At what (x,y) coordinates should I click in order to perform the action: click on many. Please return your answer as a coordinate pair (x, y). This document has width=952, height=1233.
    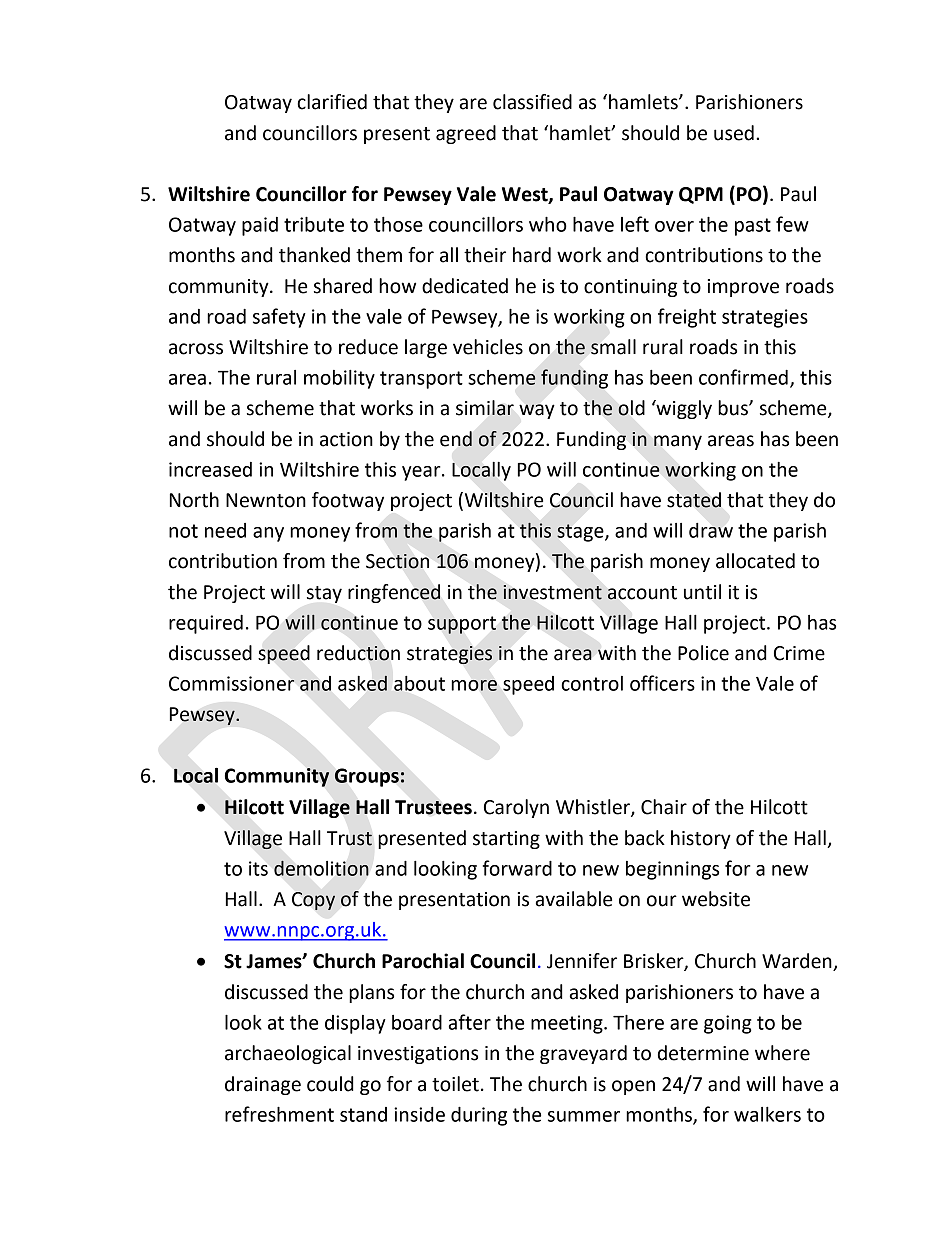
    Looking at the image, I should click on (678, 442).
